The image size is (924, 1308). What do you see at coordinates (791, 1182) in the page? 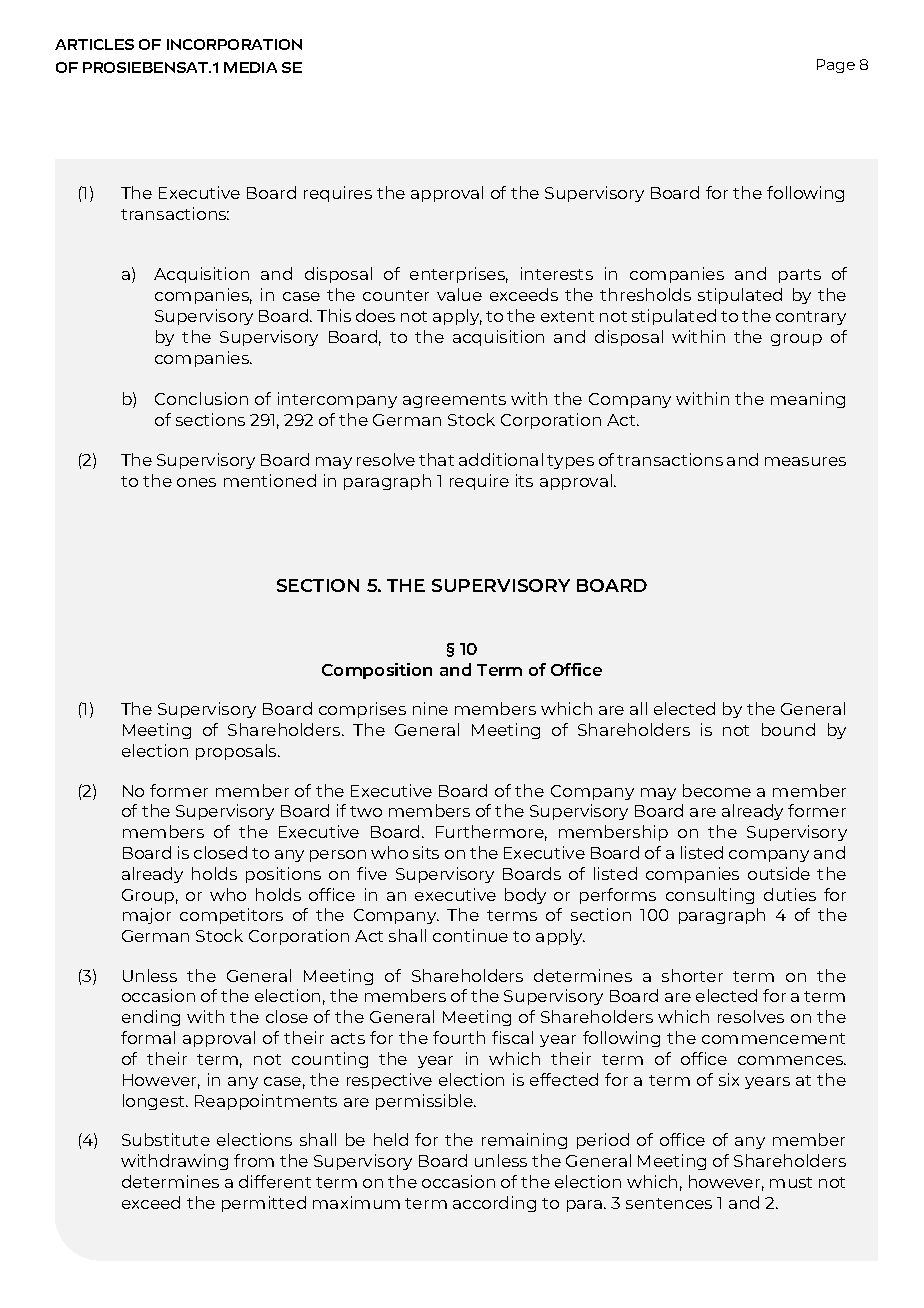
I see `must` at bounding box center [791, 1182].
